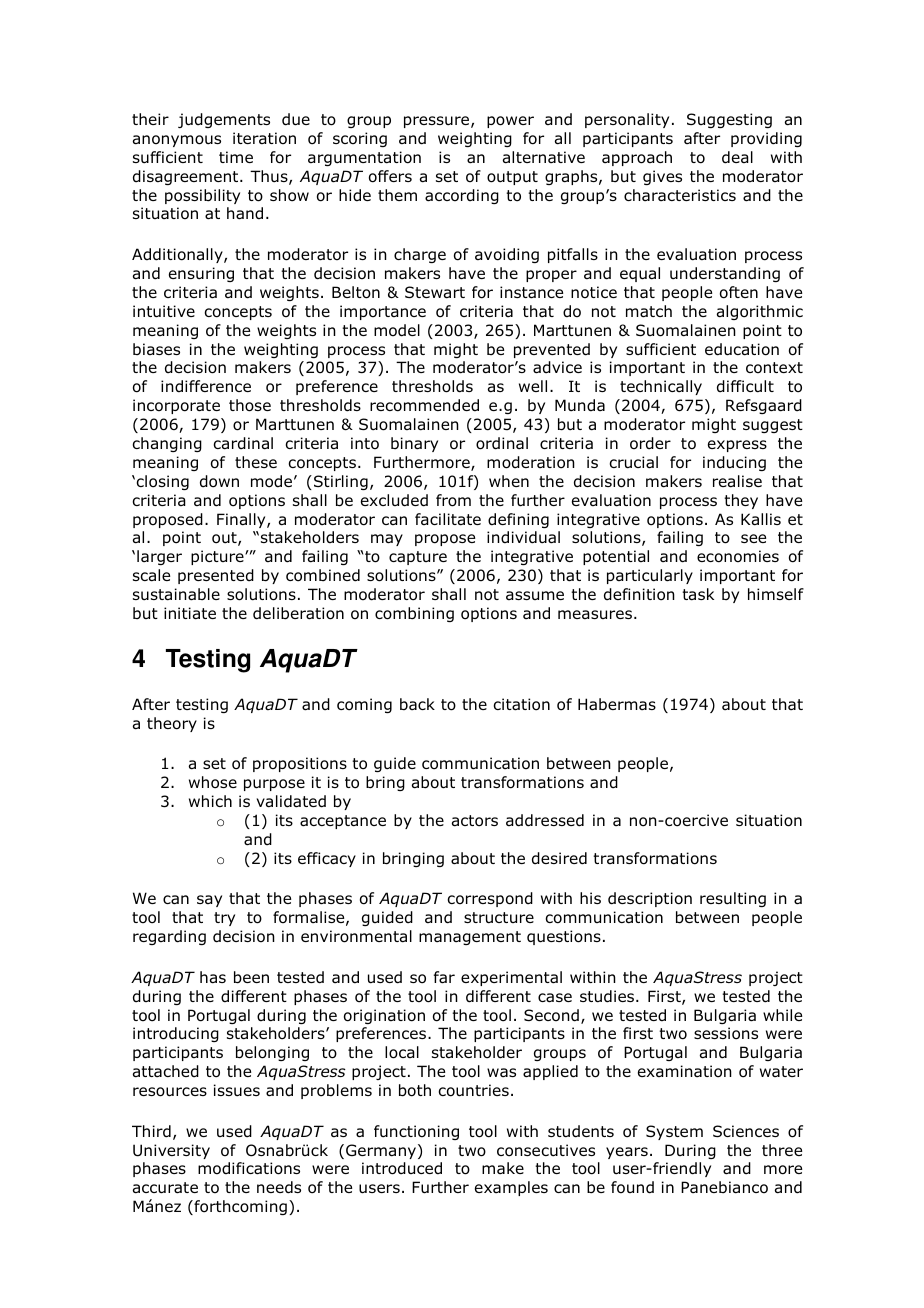 Image resolution: width=924 pixels, height=1308 pixels. What do you see at coordinates (462, 196) in the document?
I see `according` at bounding box center [462, 196].
